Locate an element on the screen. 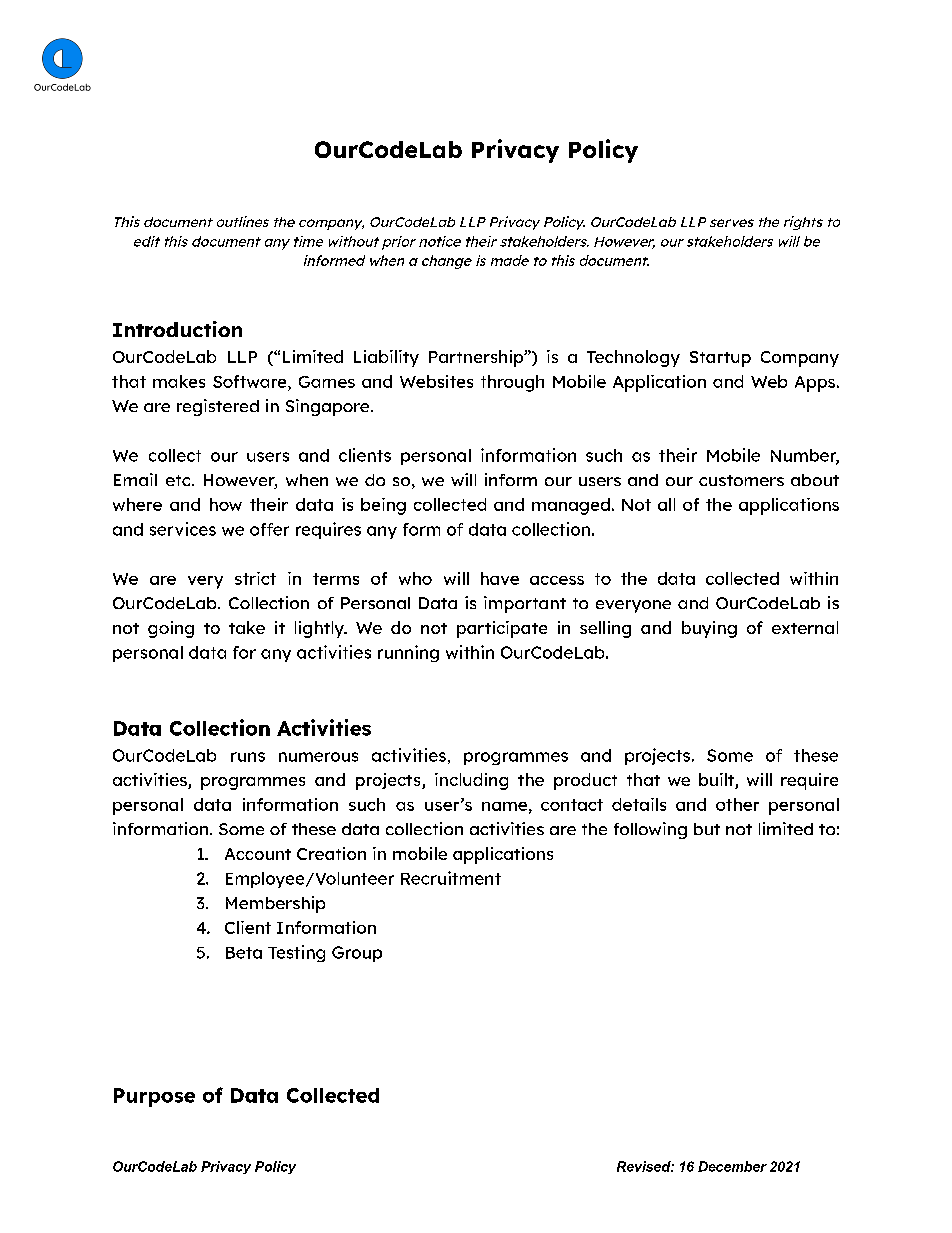 The image size is (952, 1233). Software is located at coordinates (251, 381).
